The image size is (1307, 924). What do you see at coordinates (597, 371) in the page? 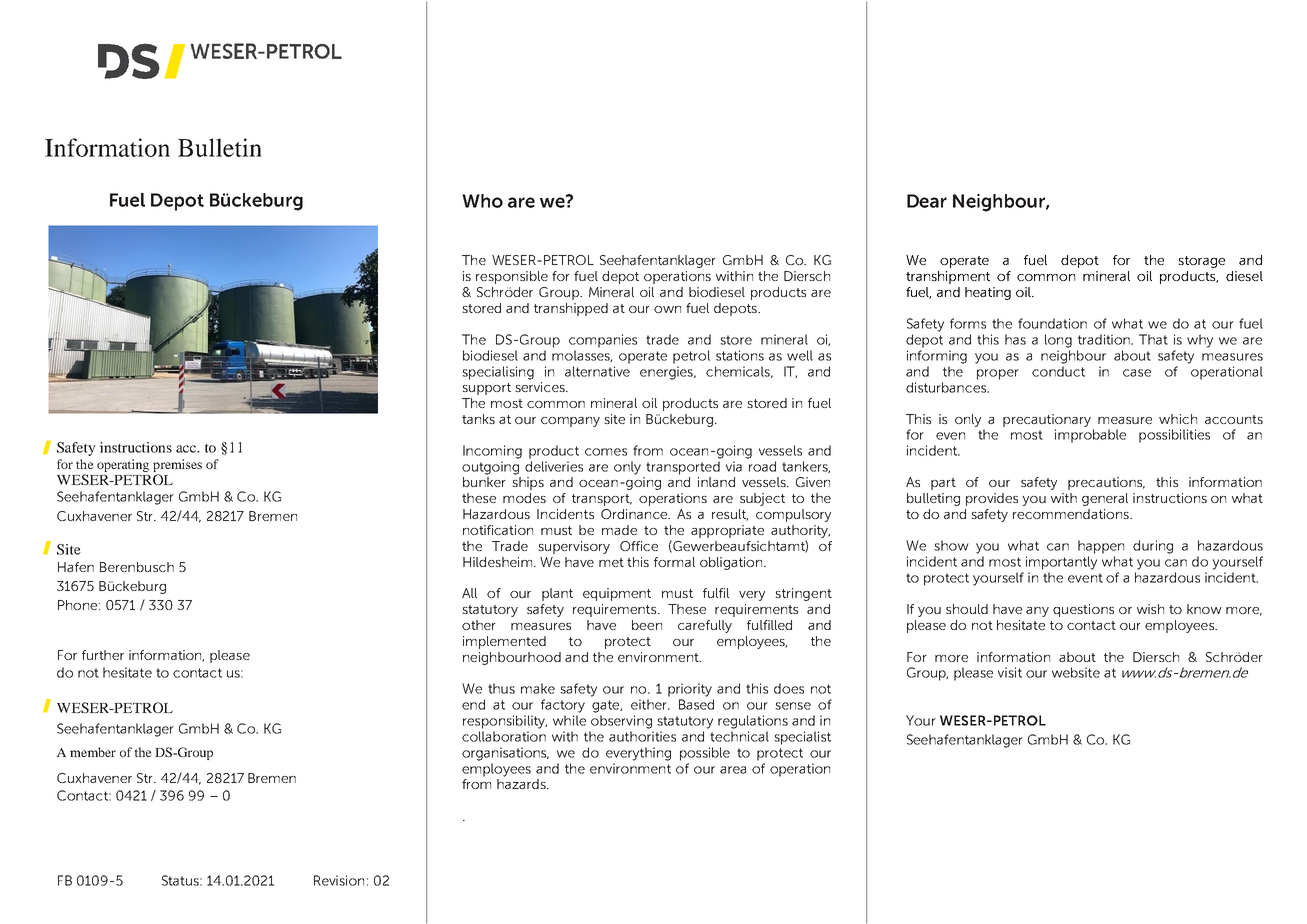
I see `alternative` at bounding box center [597, 371].
